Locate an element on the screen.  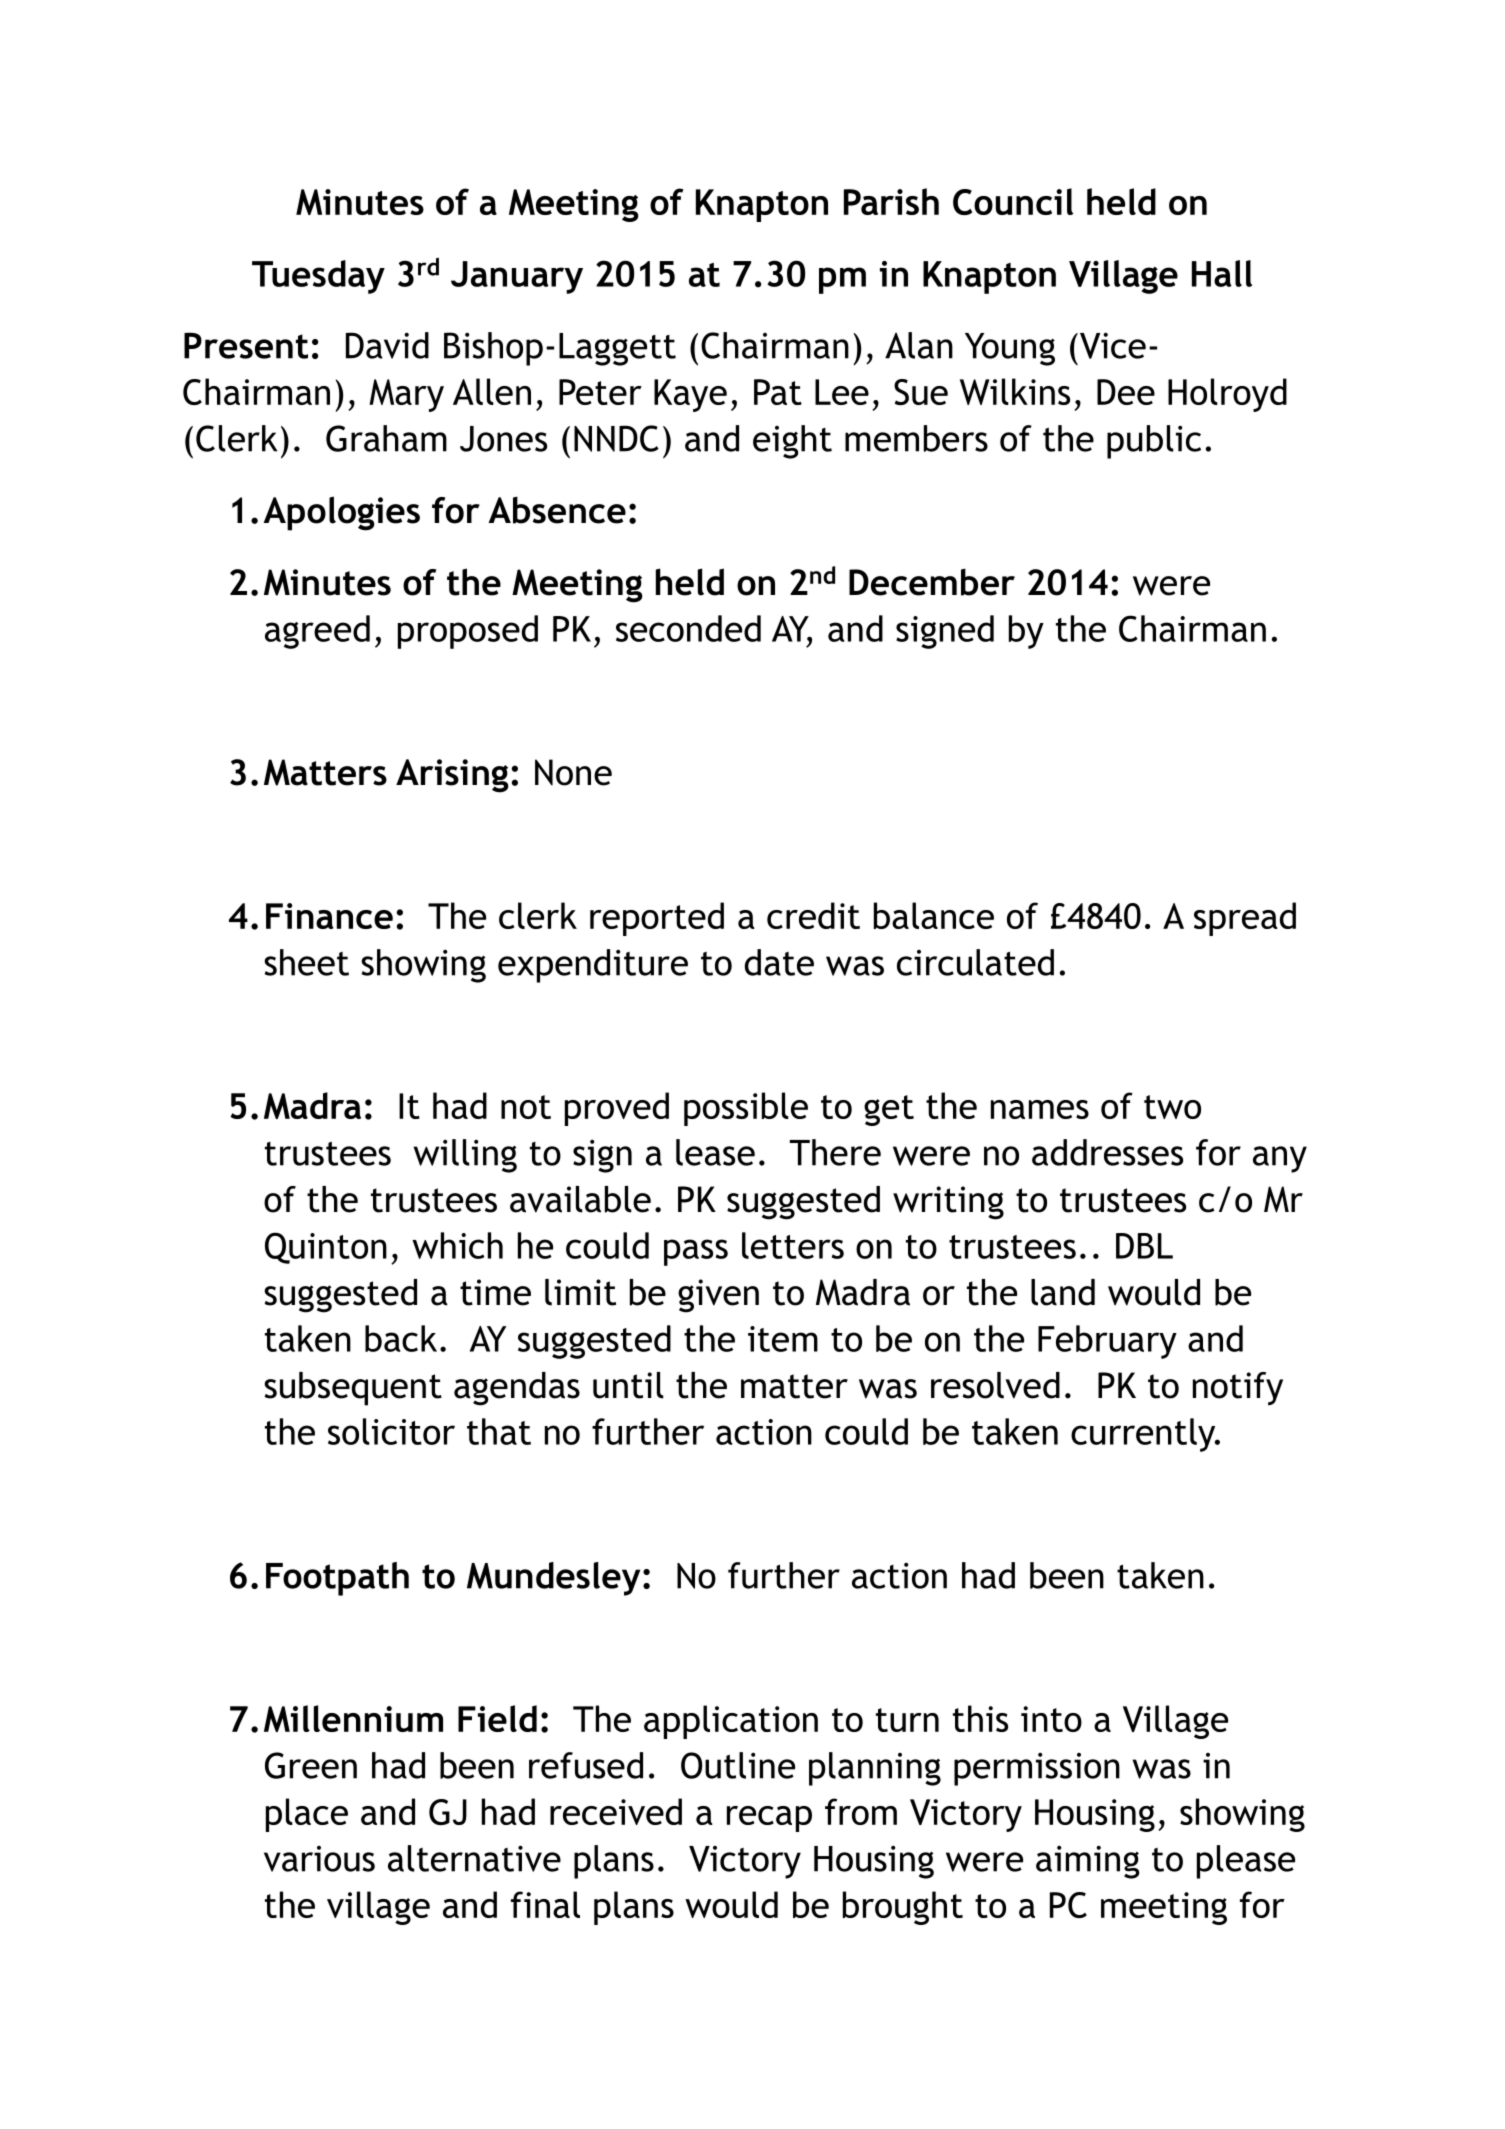
February is located at coordinates (1107, 1342).
